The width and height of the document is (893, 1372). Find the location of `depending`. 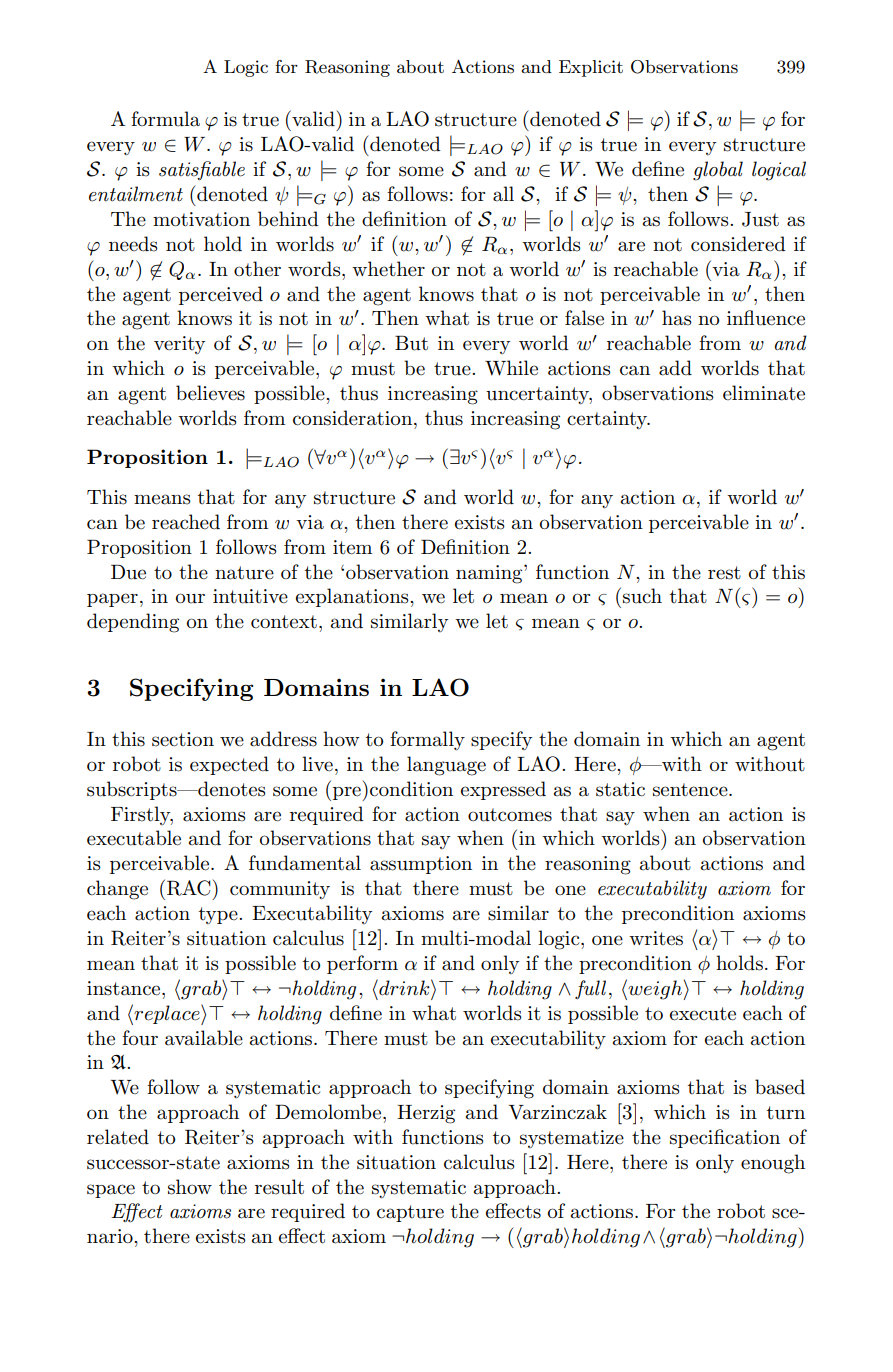

depending is located at coordinates (133, 623).
